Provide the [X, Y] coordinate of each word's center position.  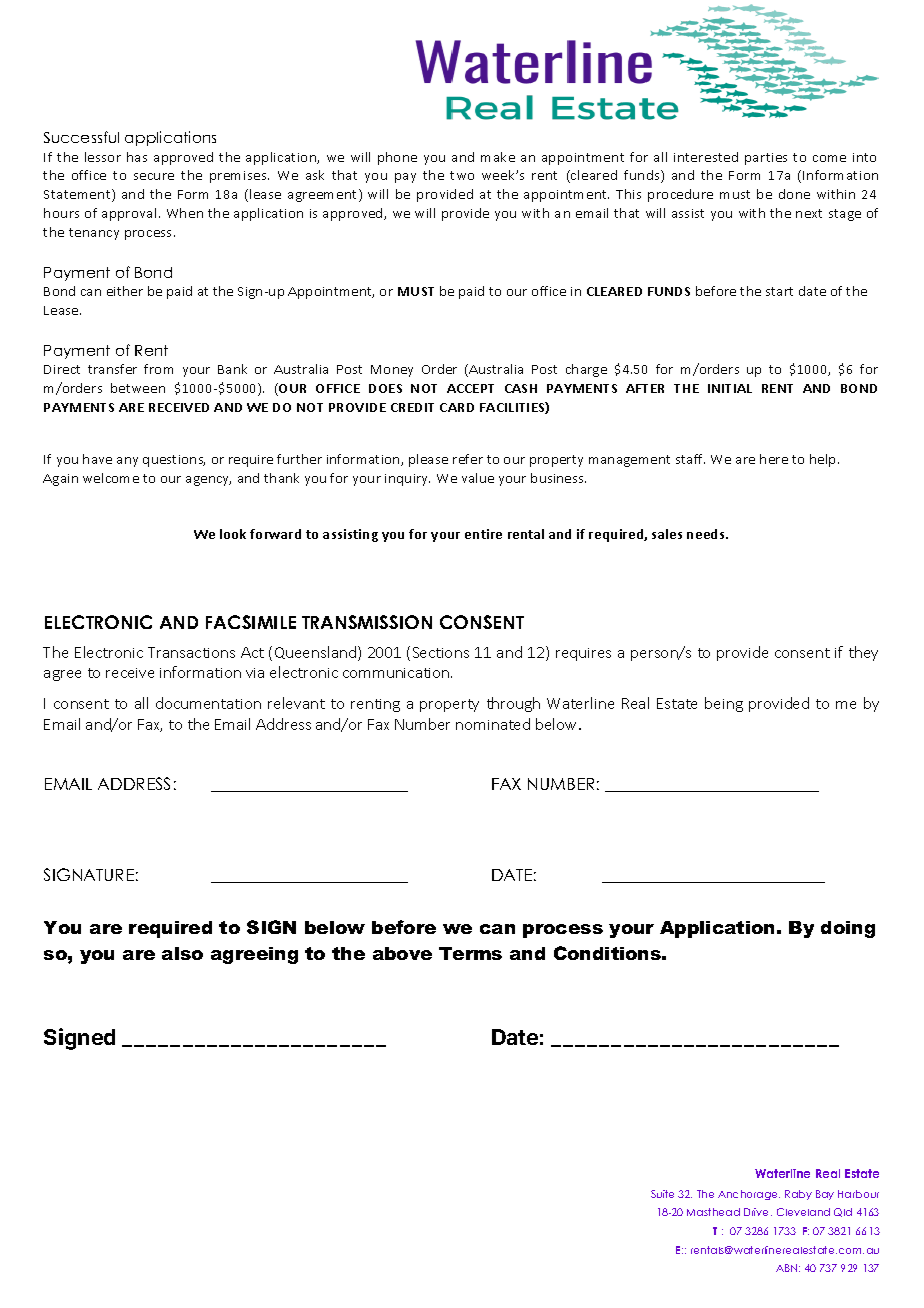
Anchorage [749, 1195]
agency [208, 481]
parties [766, 159]
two [462, 175]
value [478, 478]
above [402, 953]
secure [154, 176]
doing [848, 929]
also [182, 953]
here [774, 459]
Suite [662, 1194]
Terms [470, 953]
